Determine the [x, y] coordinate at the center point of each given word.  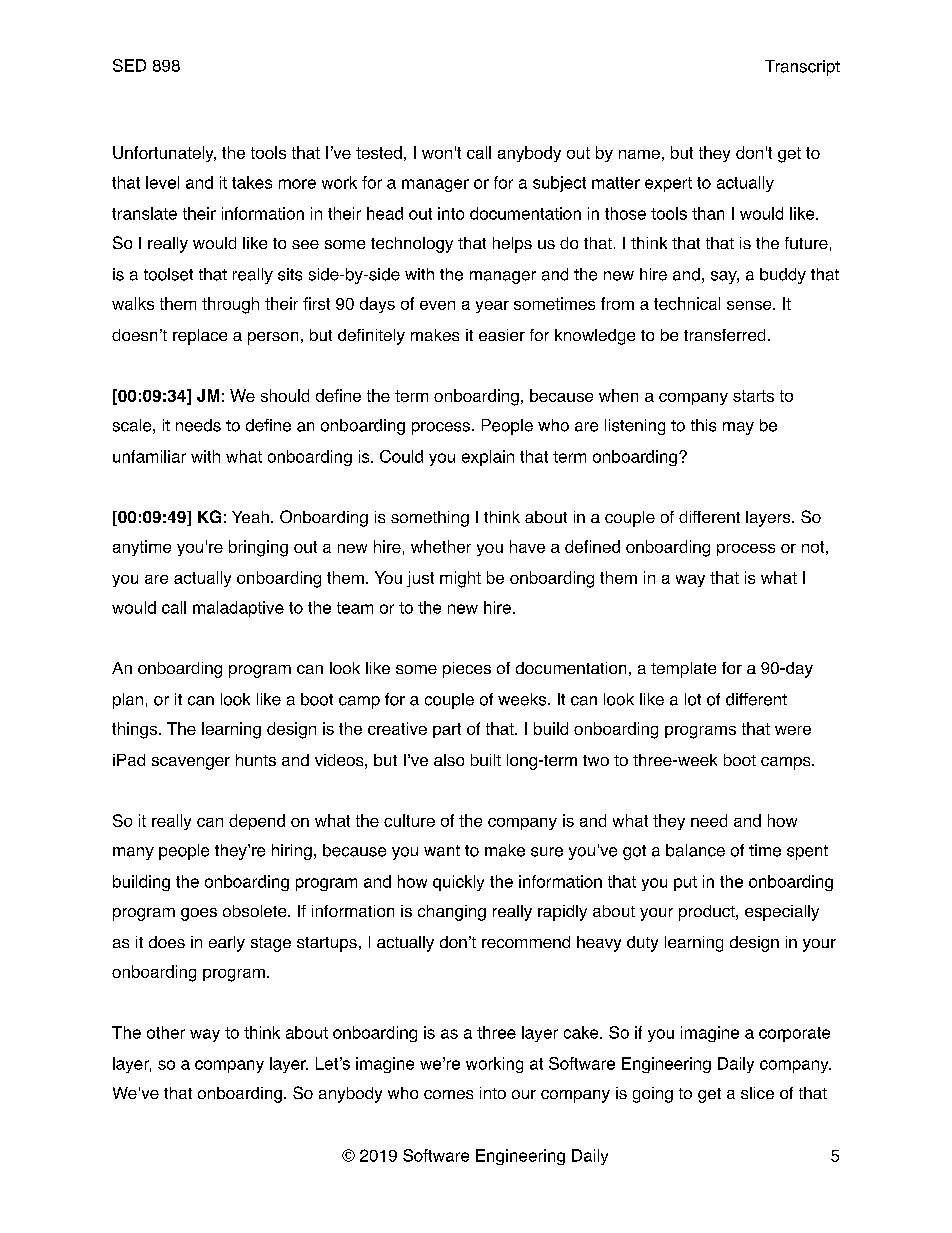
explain [488, 458]
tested [379, 152]
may [738, 428]
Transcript [802, 68]
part [447, 730]
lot [693, 699]
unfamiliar [149, 456]
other [166, 1032]
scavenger [191, 763]
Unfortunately [164, 154]
